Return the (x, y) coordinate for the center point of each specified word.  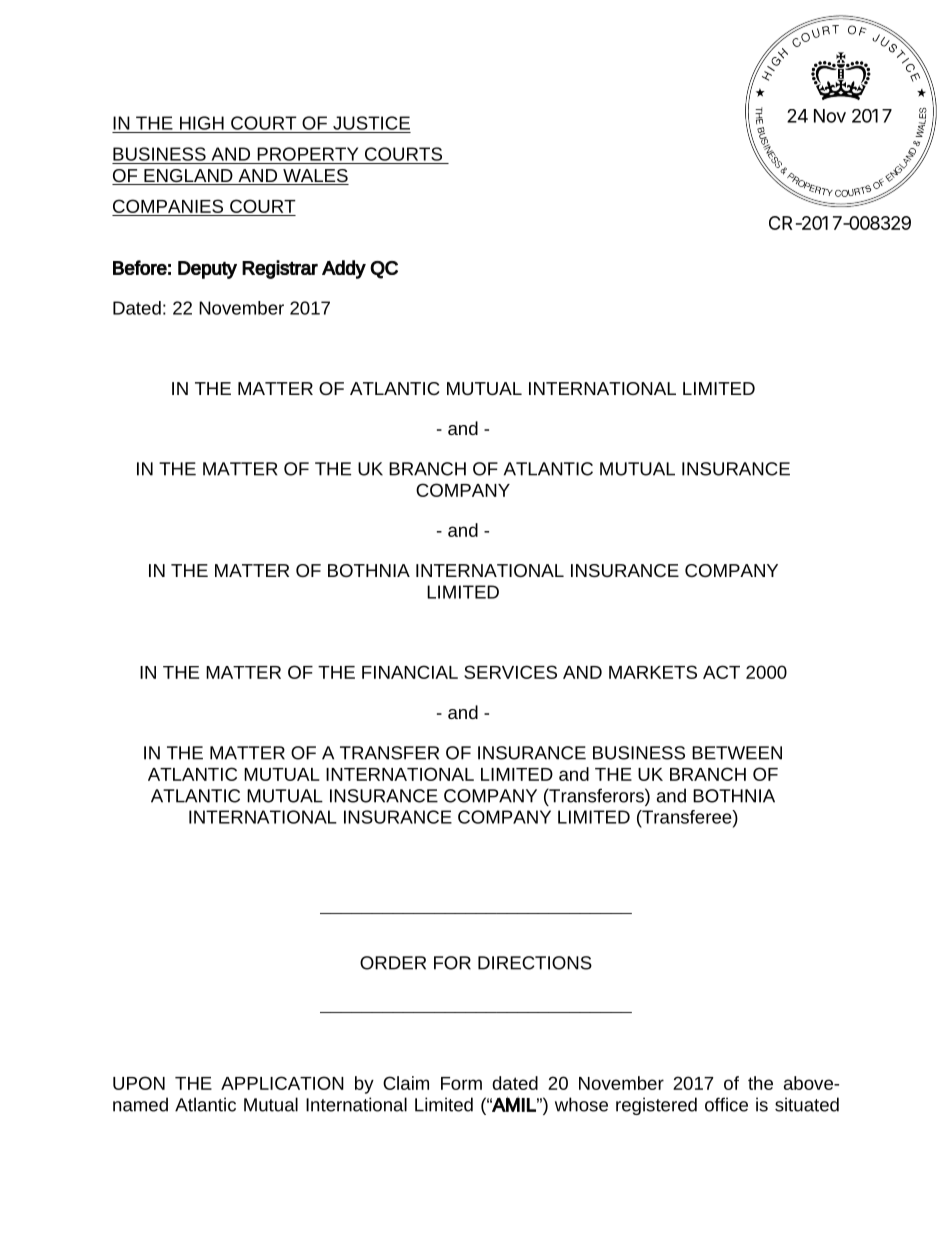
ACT (721, 672)
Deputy (207, 270)
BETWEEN (737, 753)
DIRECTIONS (535, 963)
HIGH (202, 123)
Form (461, 1083)
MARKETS (653, 672)
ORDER (393, 963)
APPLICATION (282, 1083)
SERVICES (510, 672)
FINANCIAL (410, 672)
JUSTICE (371, 123)
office (726, 1104)
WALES (315, 177)
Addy (344, 269)
